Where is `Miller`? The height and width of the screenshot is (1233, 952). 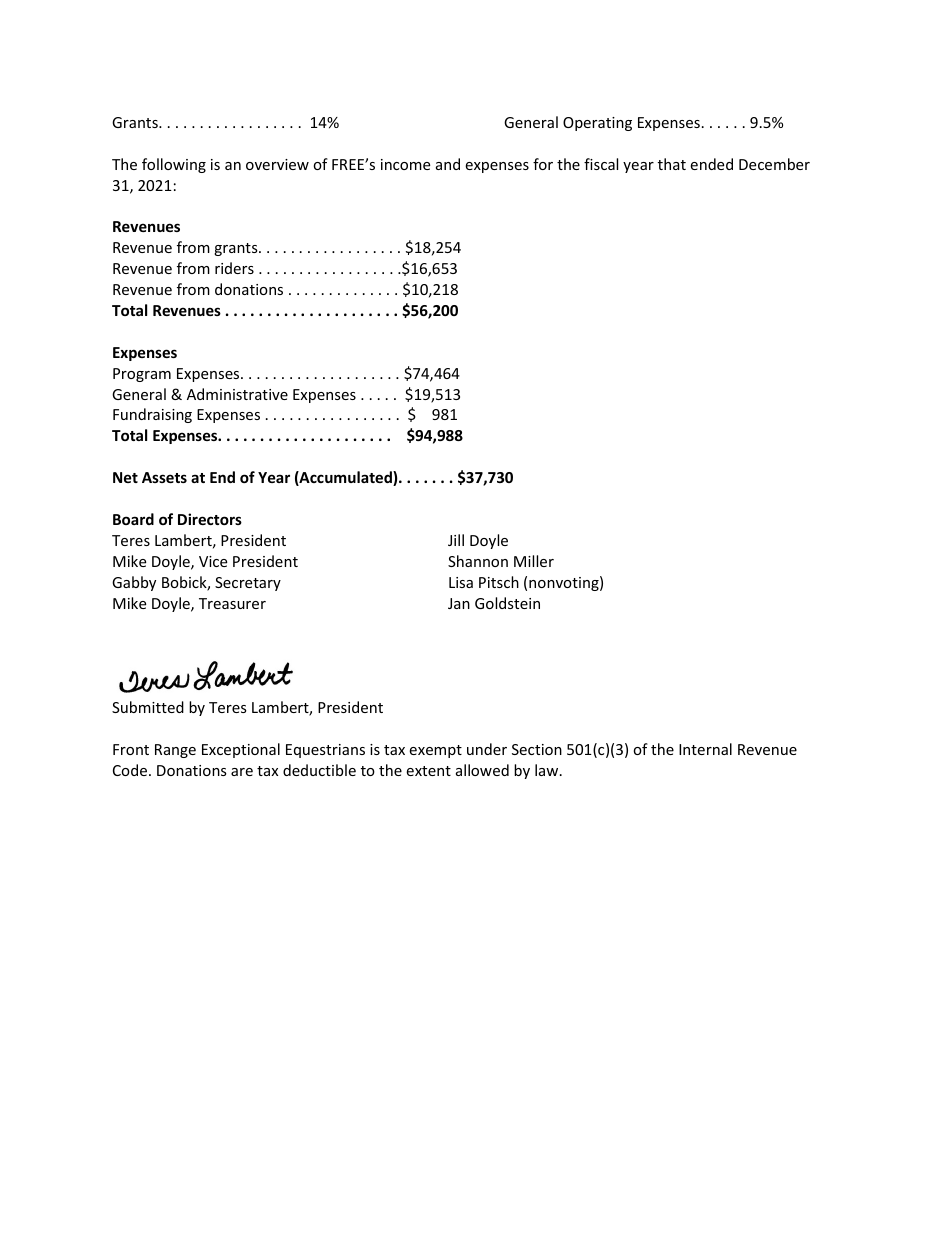 Miller is located at coordinates (534, 561).
